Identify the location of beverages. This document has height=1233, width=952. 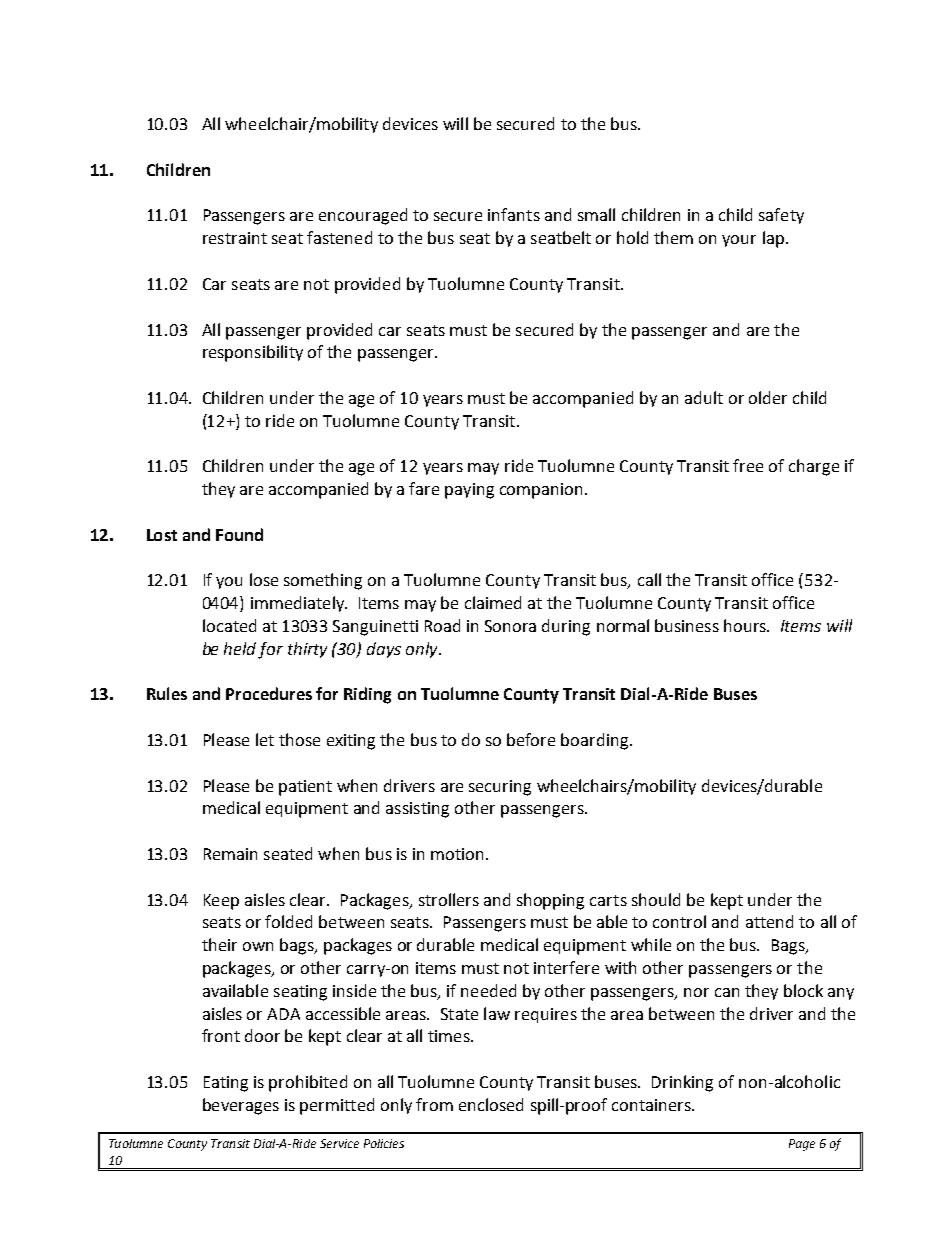
(241, 1106).
